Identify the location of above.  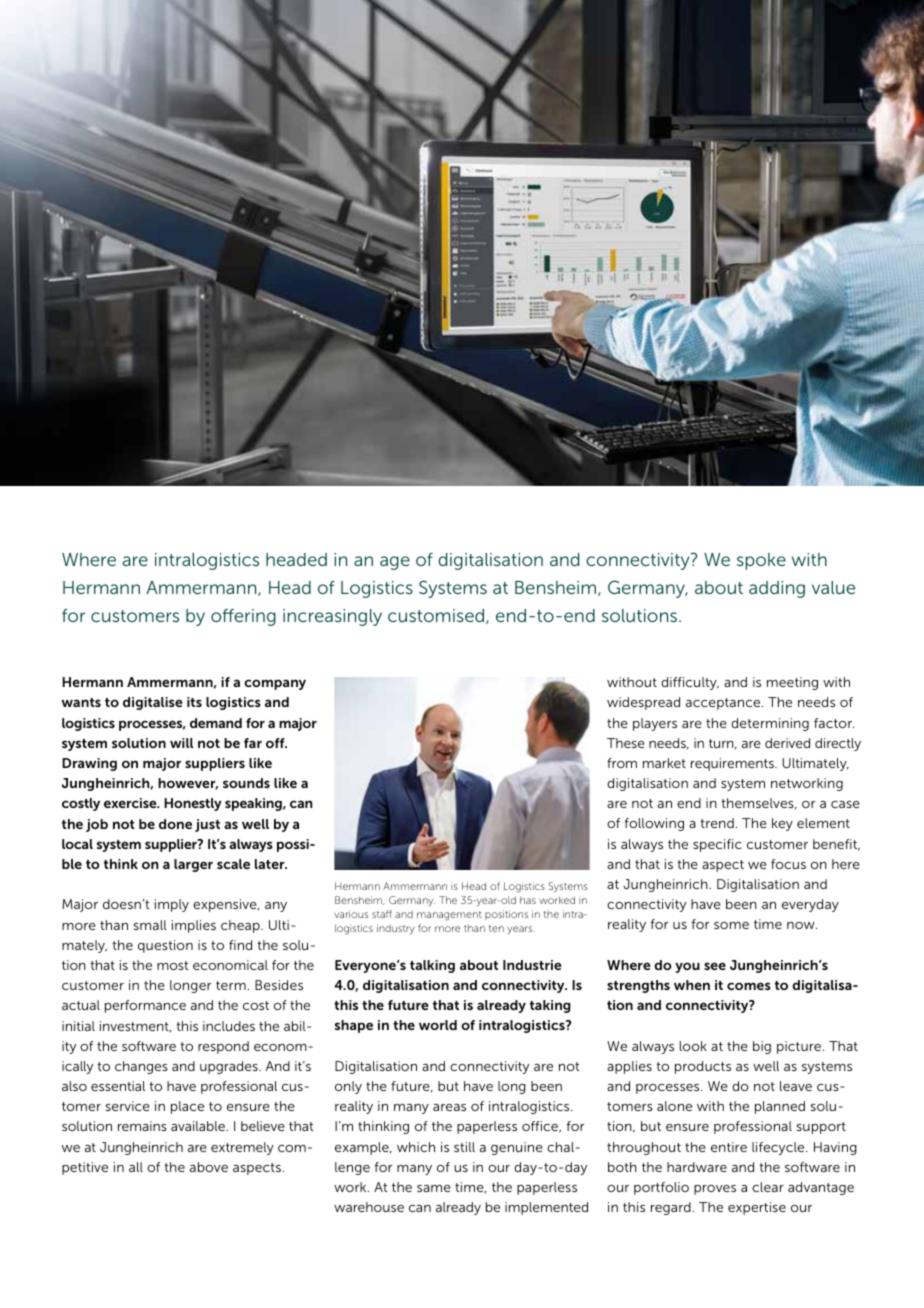
(209, 1167).
